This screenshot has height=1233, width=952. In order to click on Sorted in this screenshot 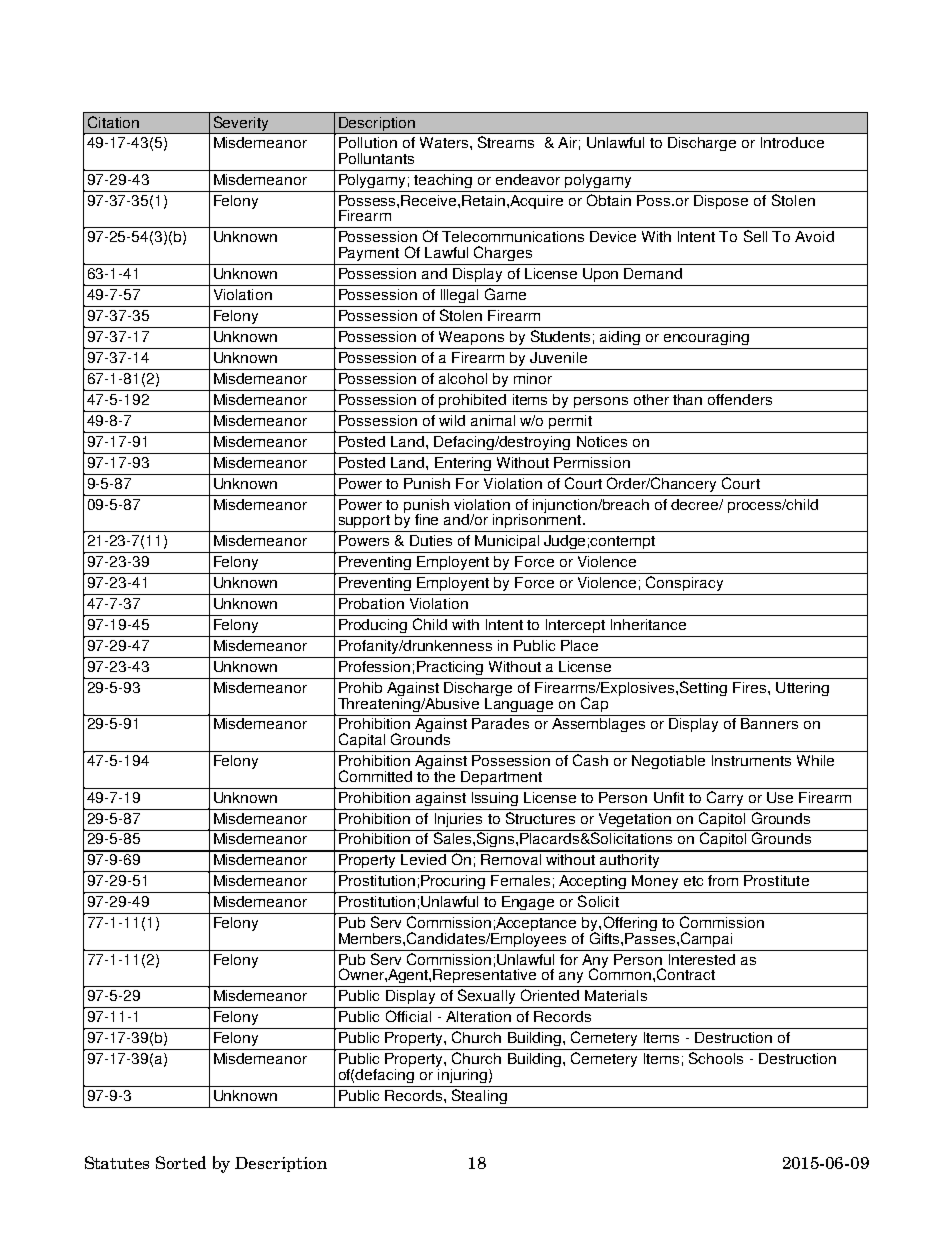, I will do `click(181, 1162)`.
